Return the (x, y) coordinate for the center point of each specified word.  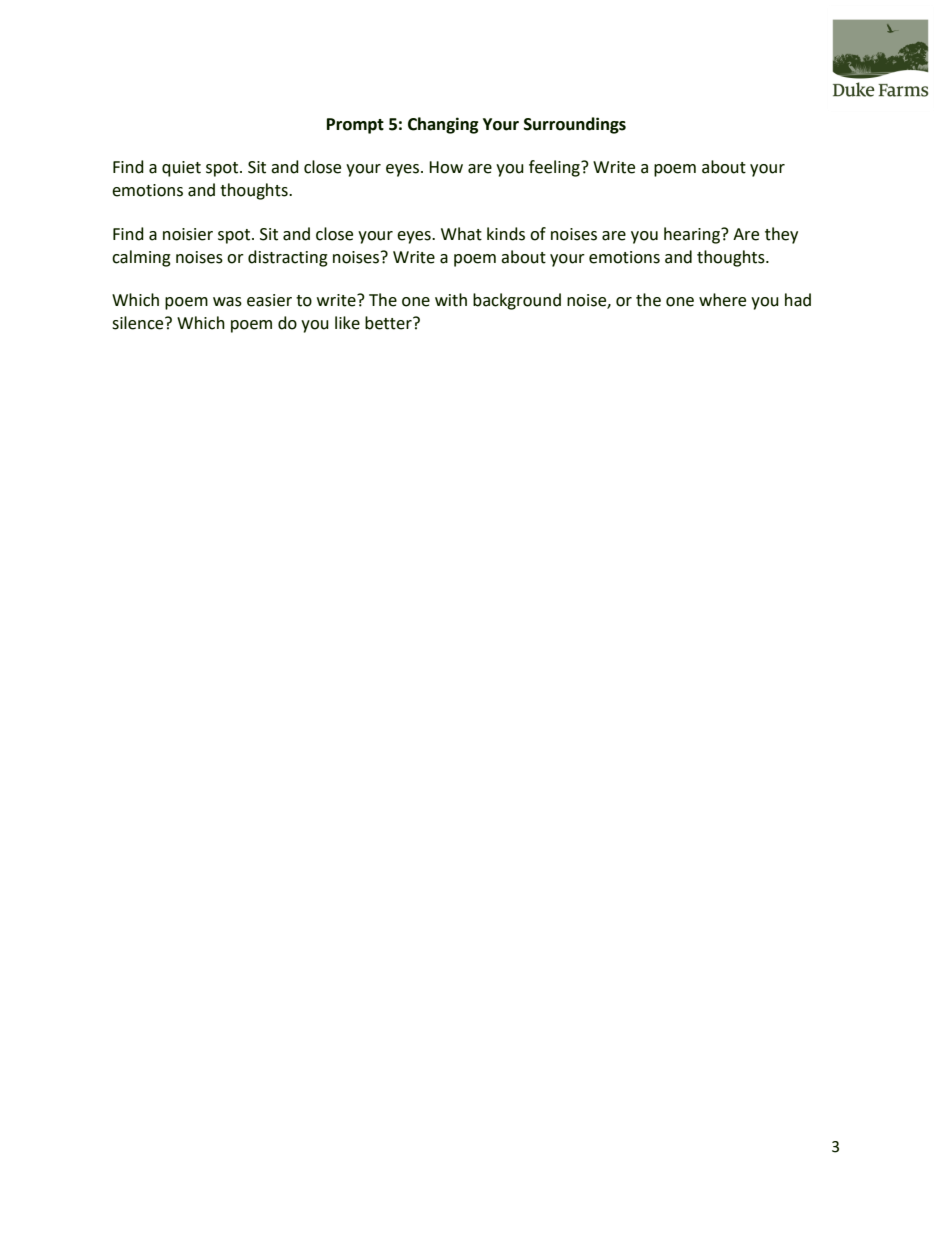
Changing (443, 125)
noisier (188, 234)
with (451, 300)
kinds (506, 234)
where (722, 300)
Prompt (355, 126)
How (446, 167)
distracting (288, 258)
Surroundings (575, 125)
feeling (555, 168)
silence (139, 323)
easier (269, 300)
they (781, 235)
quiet (181, 169)
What (461, 234)
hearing (693, 235)
